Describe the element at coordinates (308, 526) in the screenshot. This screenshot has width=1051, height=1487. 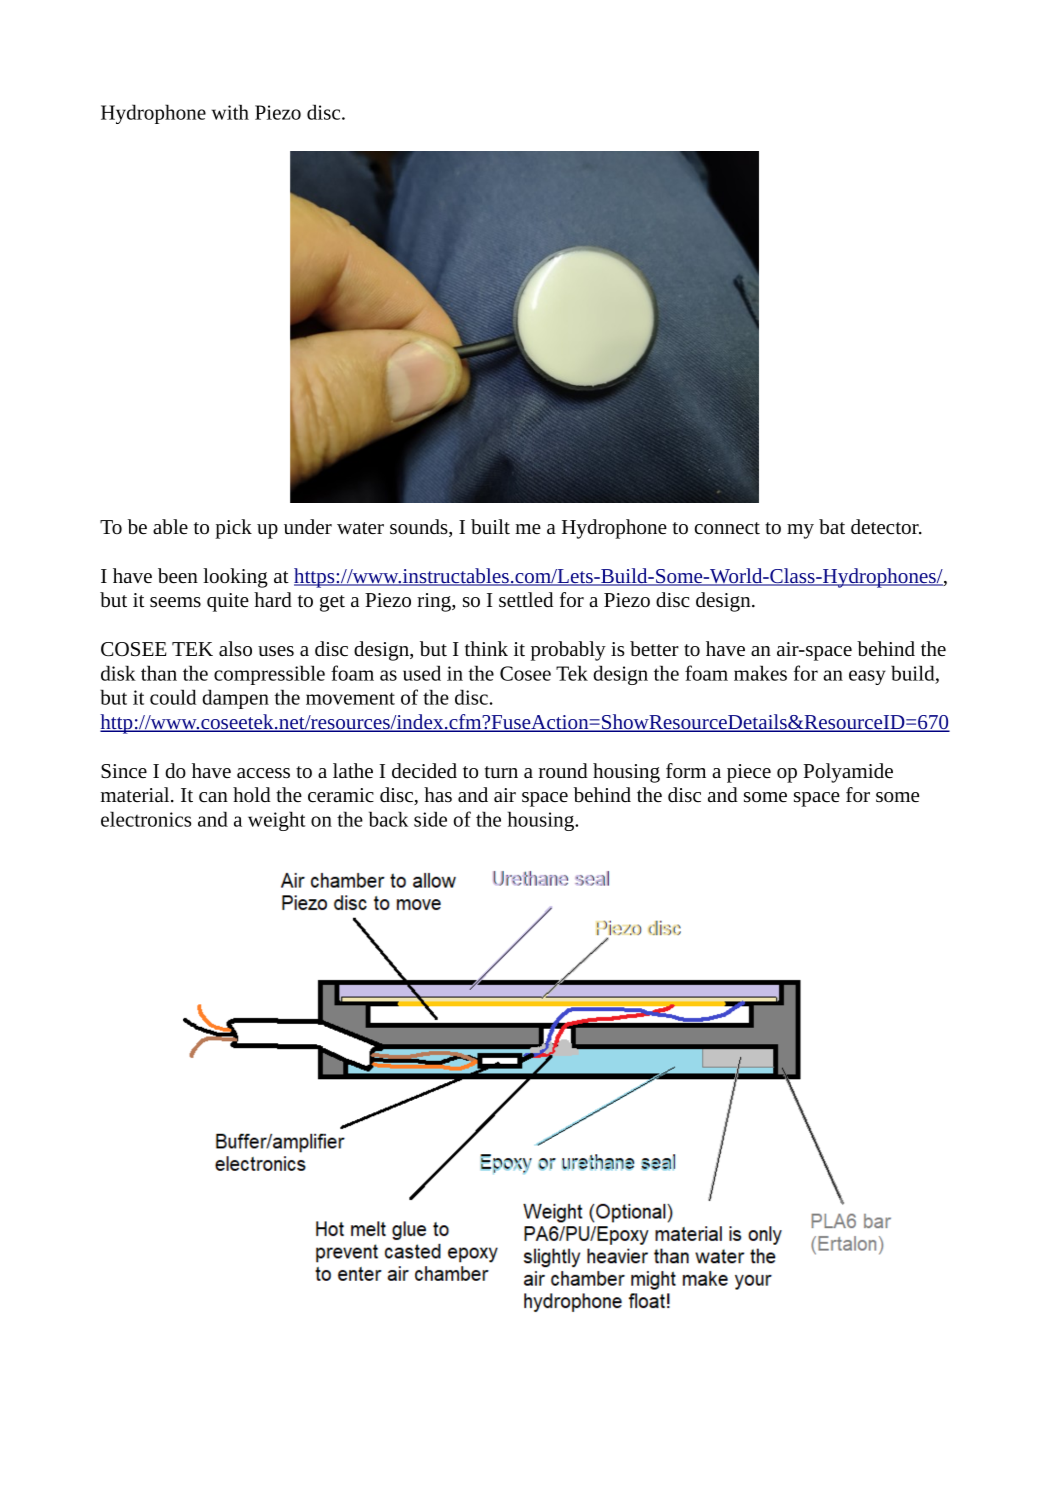
I see `under` at that location.
